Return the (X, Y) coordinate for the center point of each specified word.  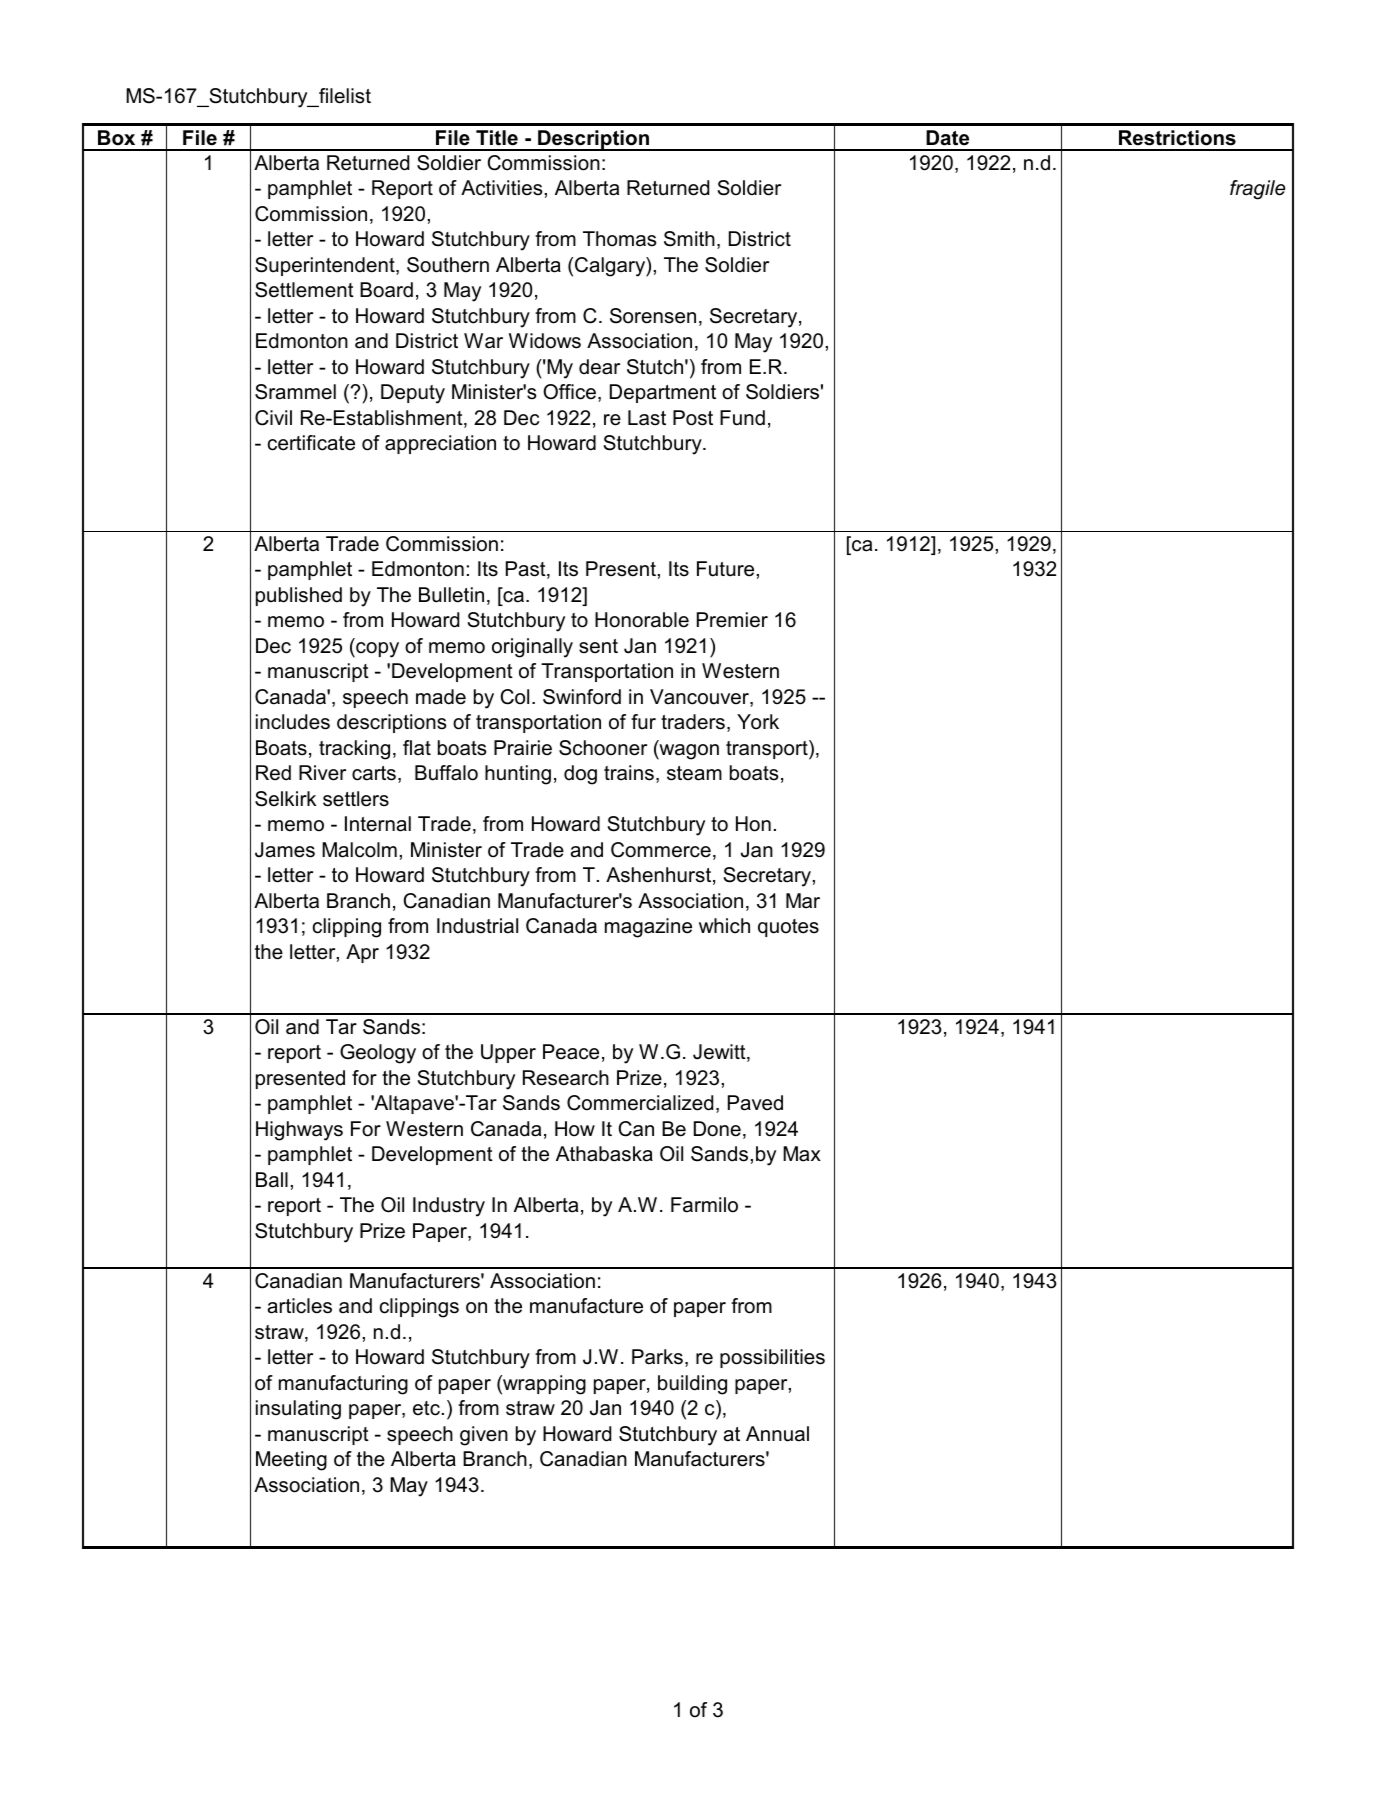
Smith (689, 239)
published (299, 596)
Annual (777, 1434)
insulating (298, 1410)
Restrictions (1177, 138)
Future (725, 569)
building (692, 1385)
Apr (362, 953)
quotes (788, 928)
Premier (732, 620)
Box (116, 138)
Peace (571, 1052)
